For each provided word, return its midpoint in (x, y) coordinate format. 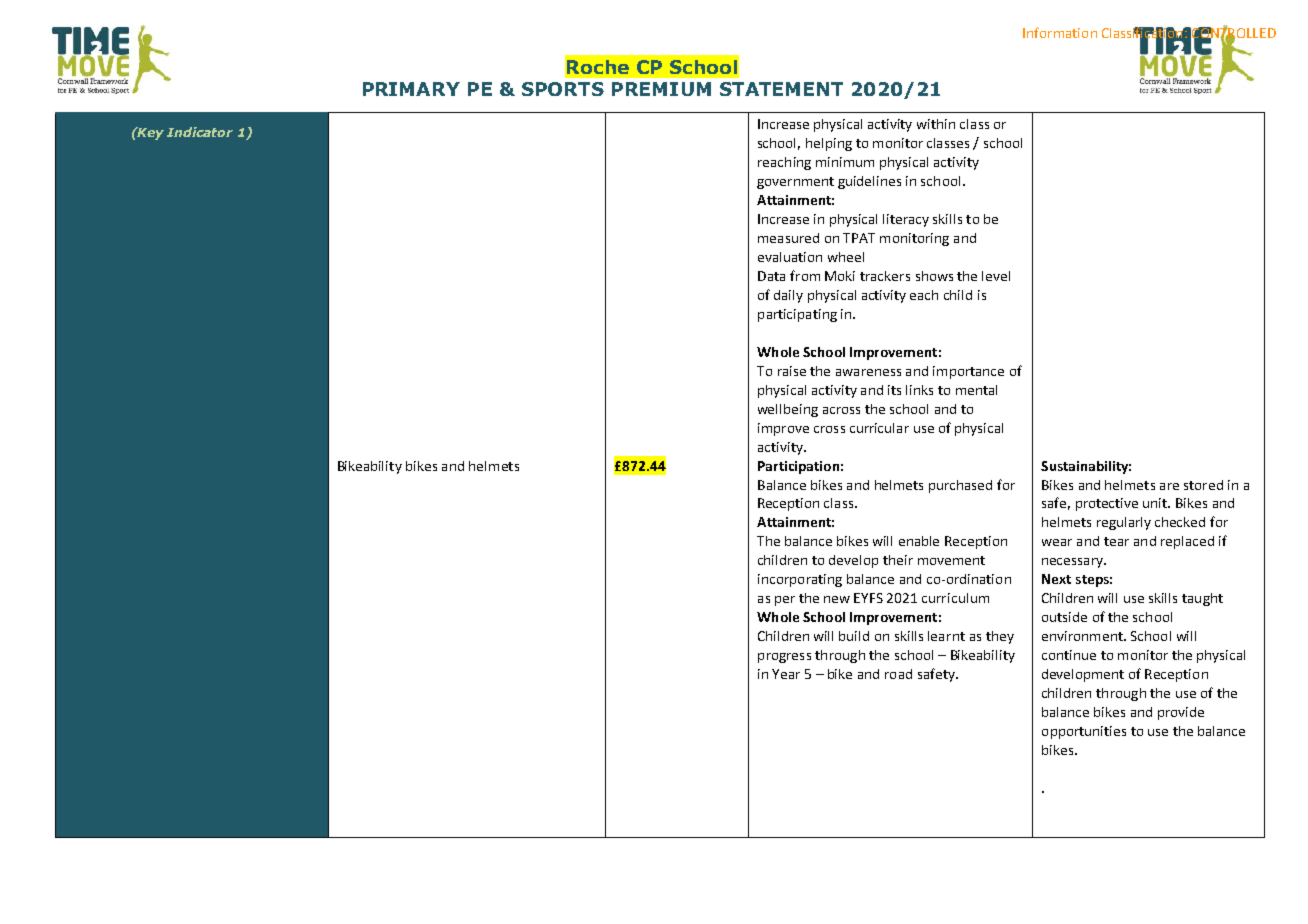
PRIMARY (411, 89)
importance (968, 372)
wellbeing (788, 410)
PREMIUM (661, 89)
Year (786, 674)
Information (1060, 32)
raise (792, 371)
